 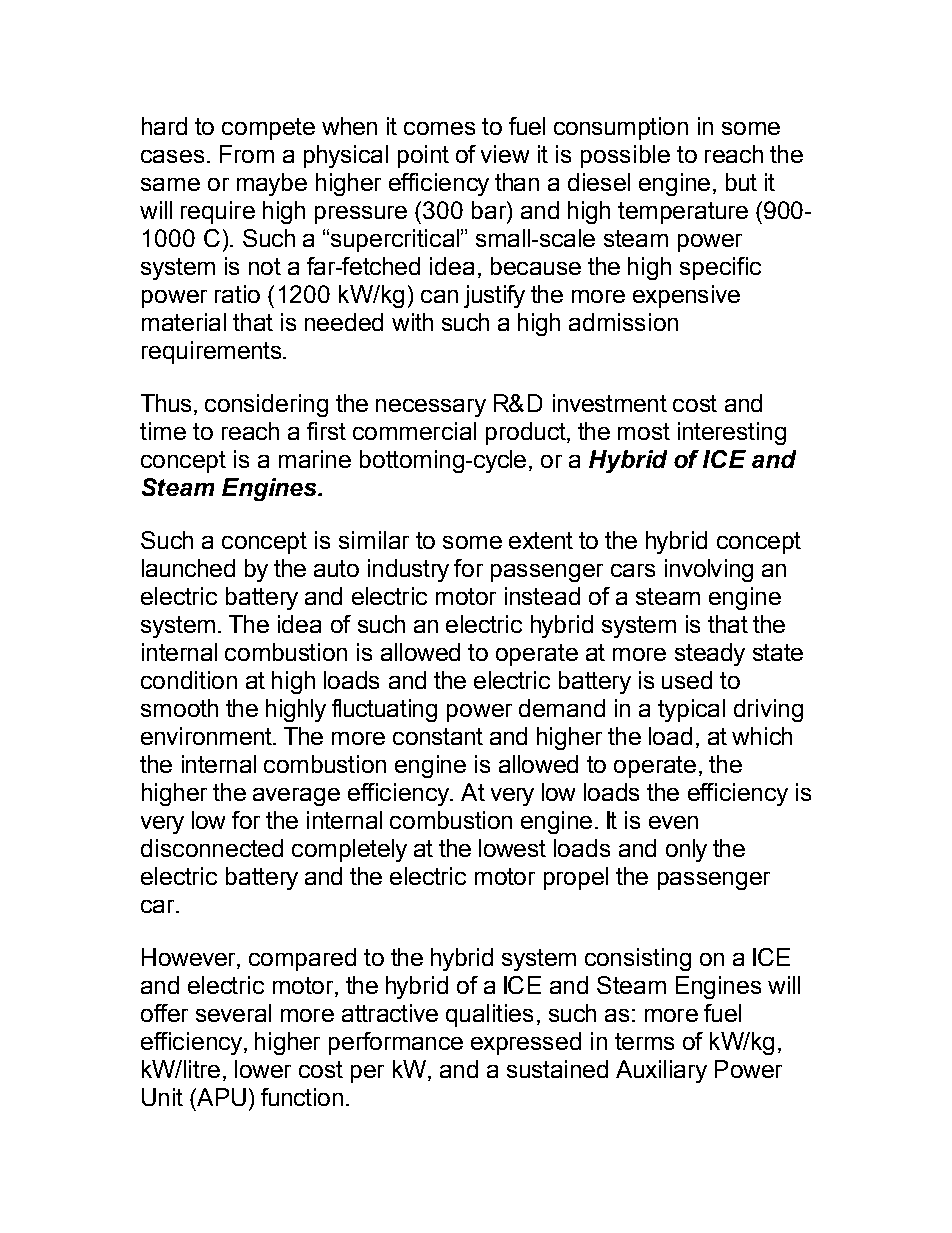 I want to click on From, so click(x=247, y=154).
